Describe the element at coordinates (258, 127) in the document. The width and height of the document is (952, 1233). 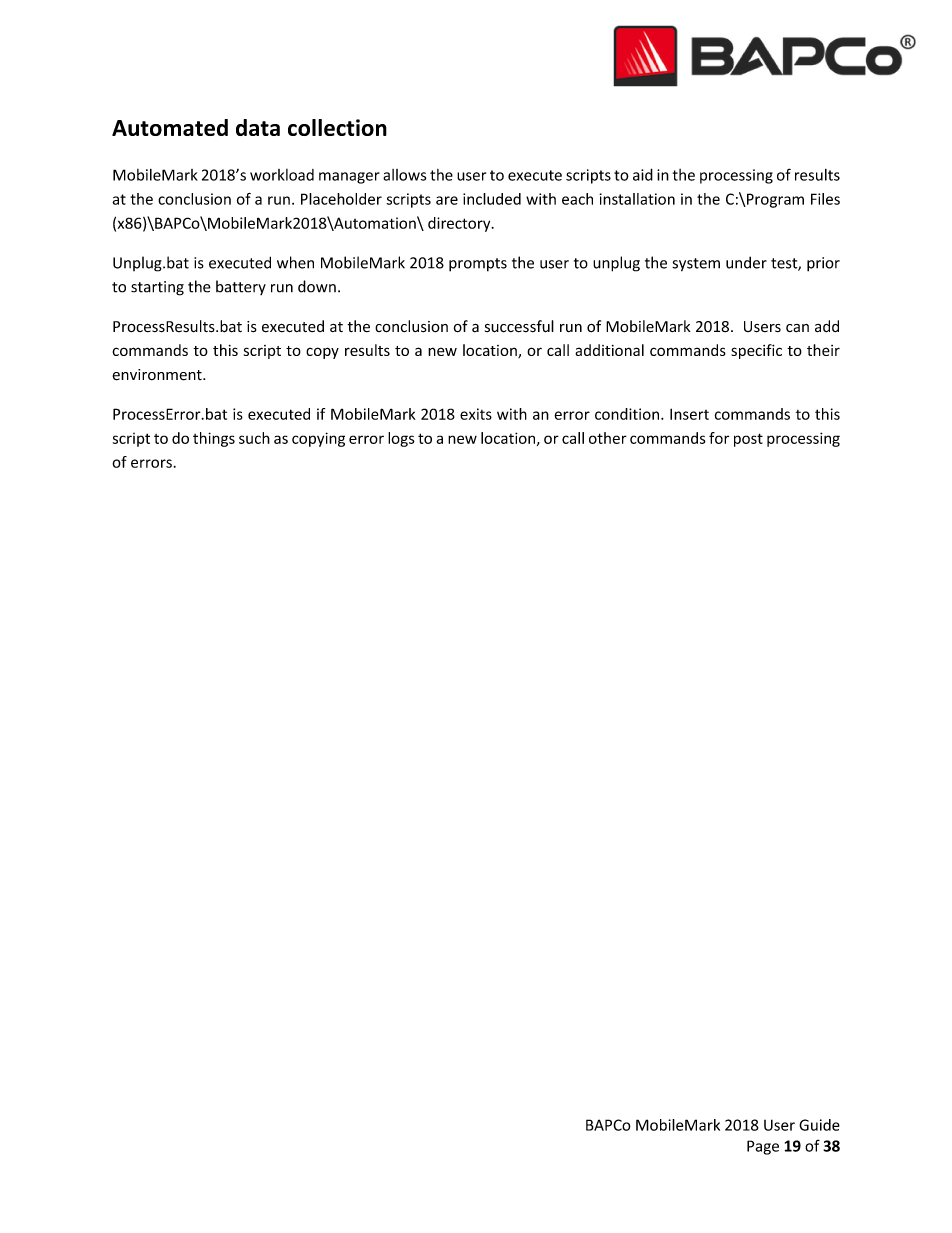
I see `data` at that location.
